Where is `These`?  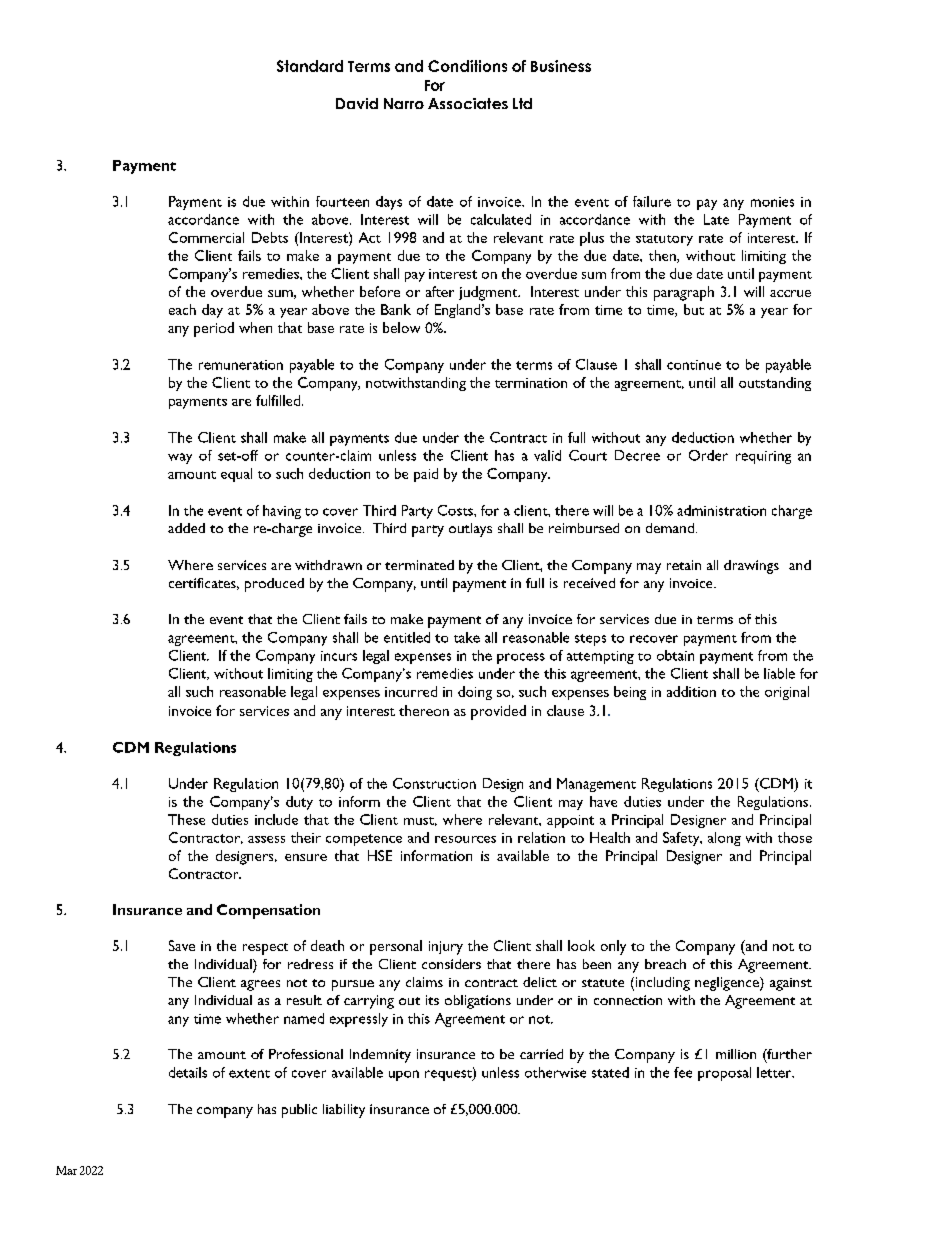 These is located at coordinates (186, 819).
